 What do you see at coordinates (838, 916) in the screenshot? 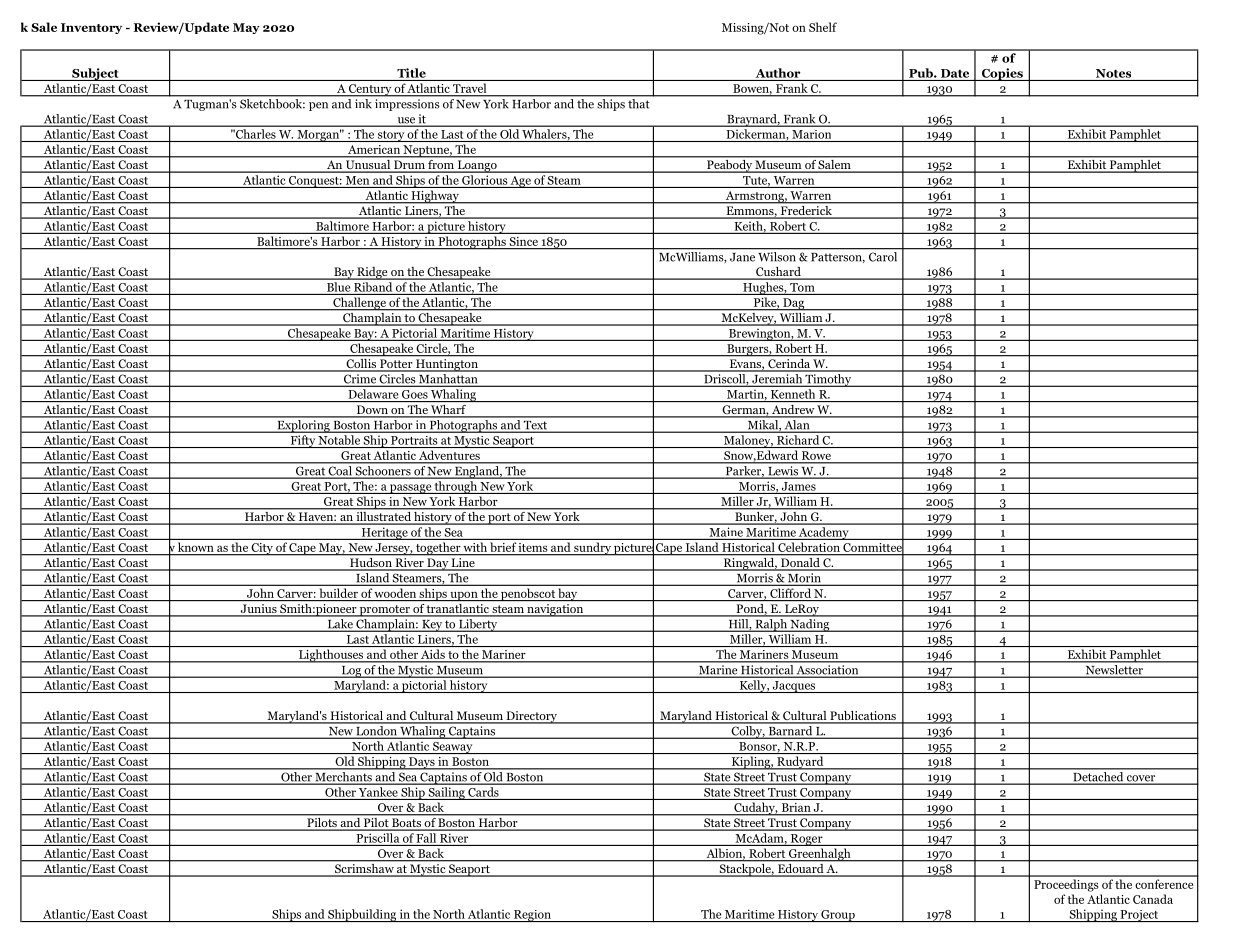
I see `Group` at bounding box center [838, 916].
